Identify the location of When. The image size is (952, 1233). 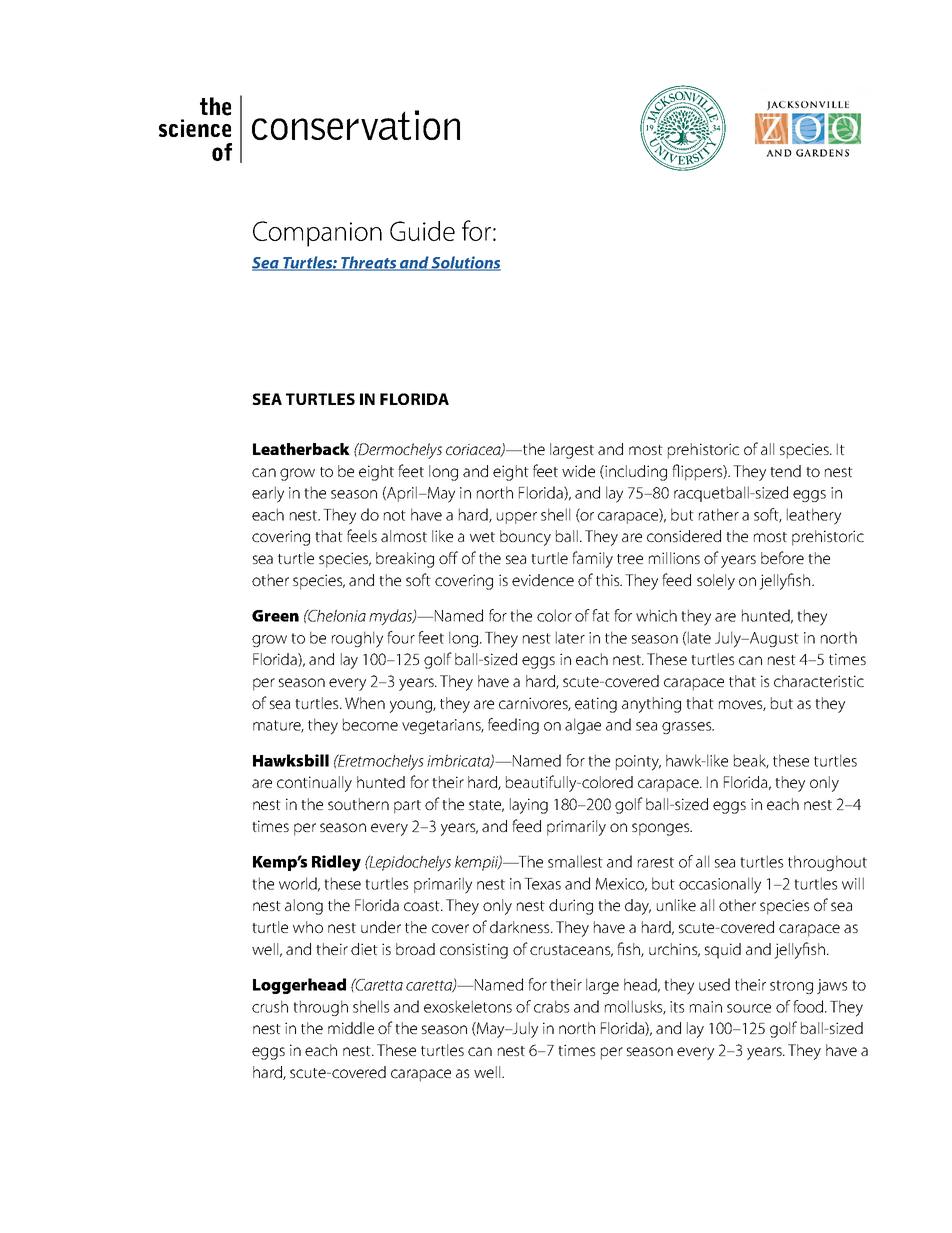
(365, 703).
